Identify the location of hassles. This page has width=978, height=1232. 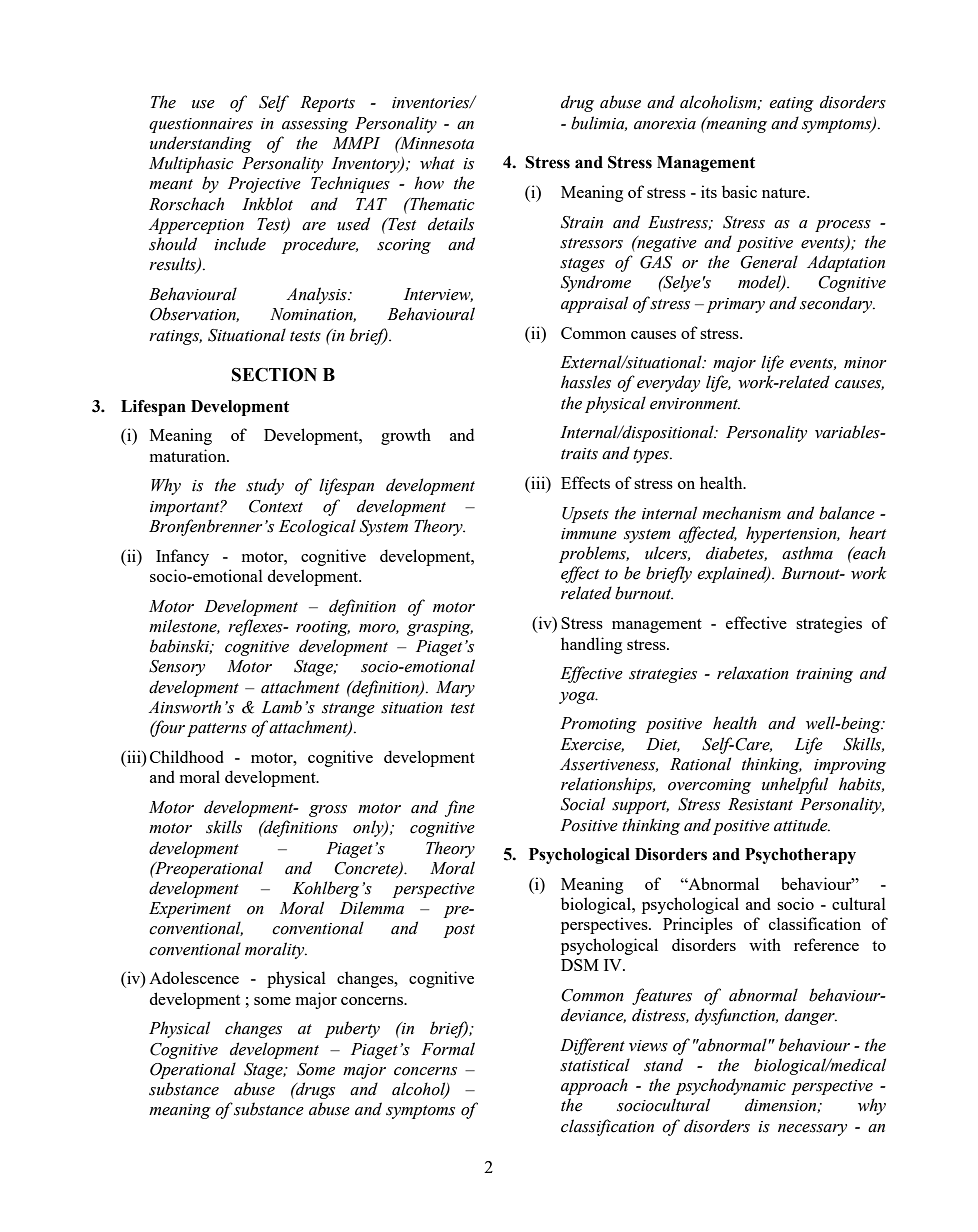
(586, 382).
